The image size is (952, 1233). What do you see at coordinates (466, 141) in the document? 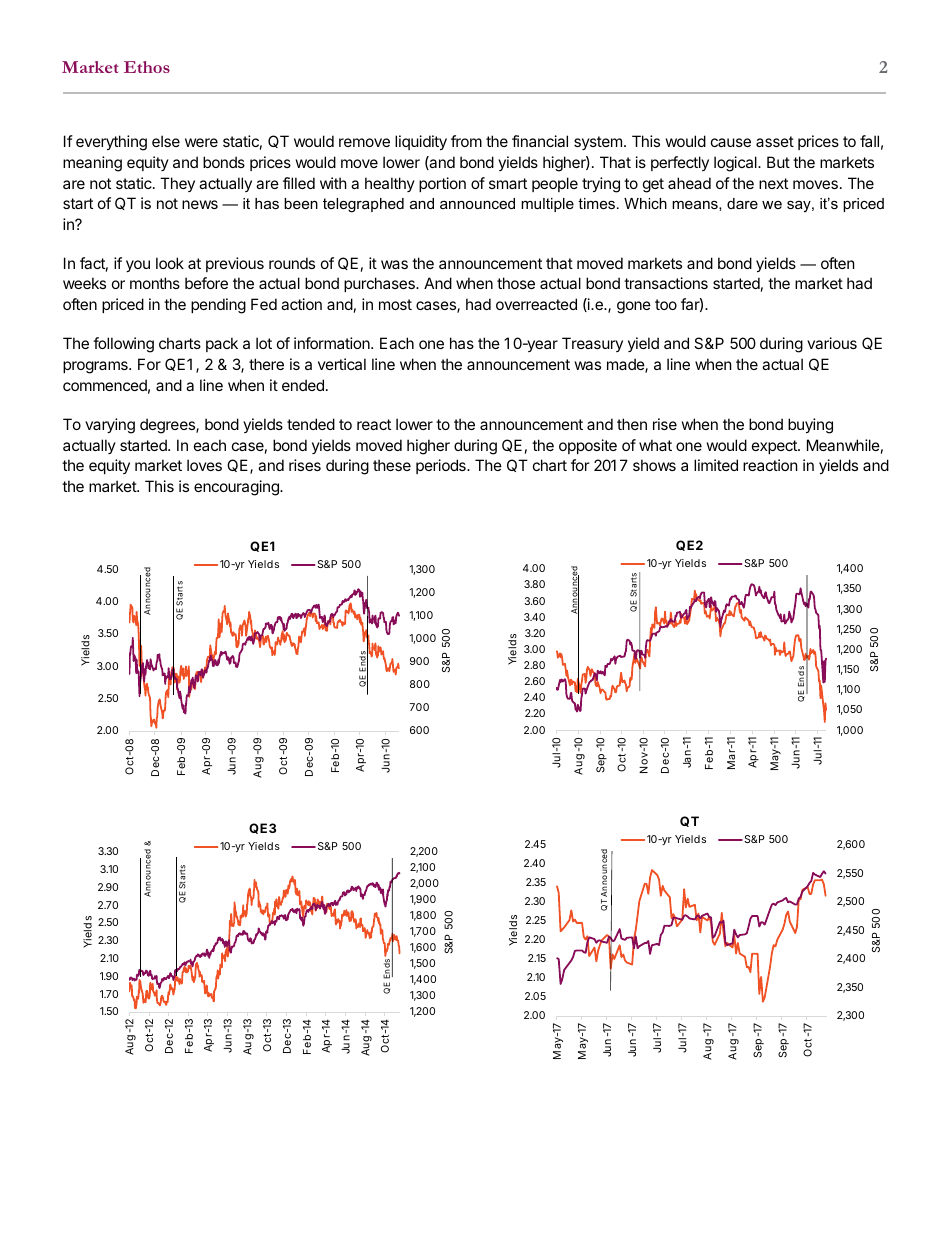
I see `from` at bounding box center [466, 141].
